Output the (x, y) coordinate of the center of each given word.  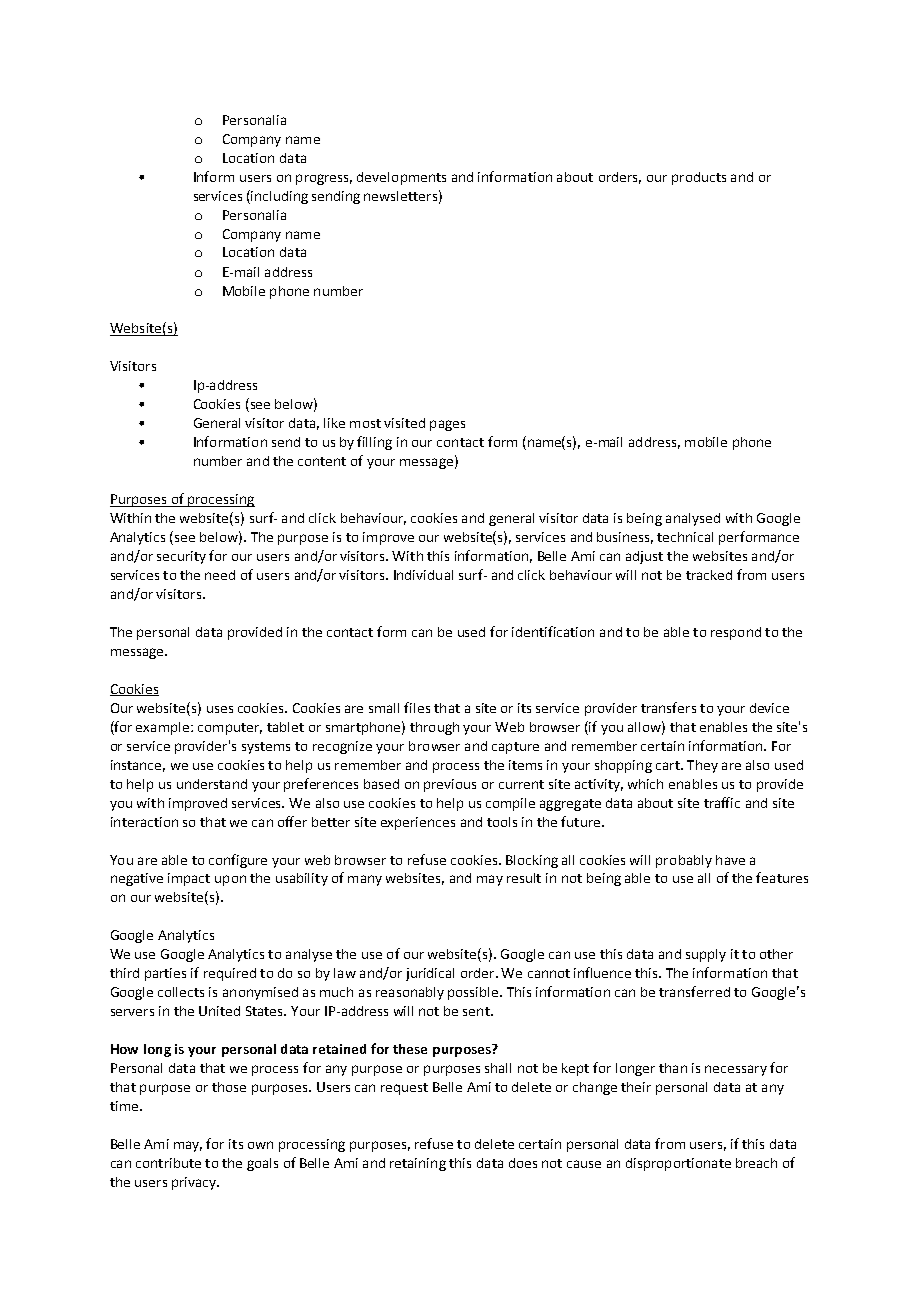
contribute (168, 1163)
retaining (418, 1164)
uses (220, 709)
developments (401, 178)
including (278, 197)
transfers (668, 707)
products (699, 178)
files (417, 707)
